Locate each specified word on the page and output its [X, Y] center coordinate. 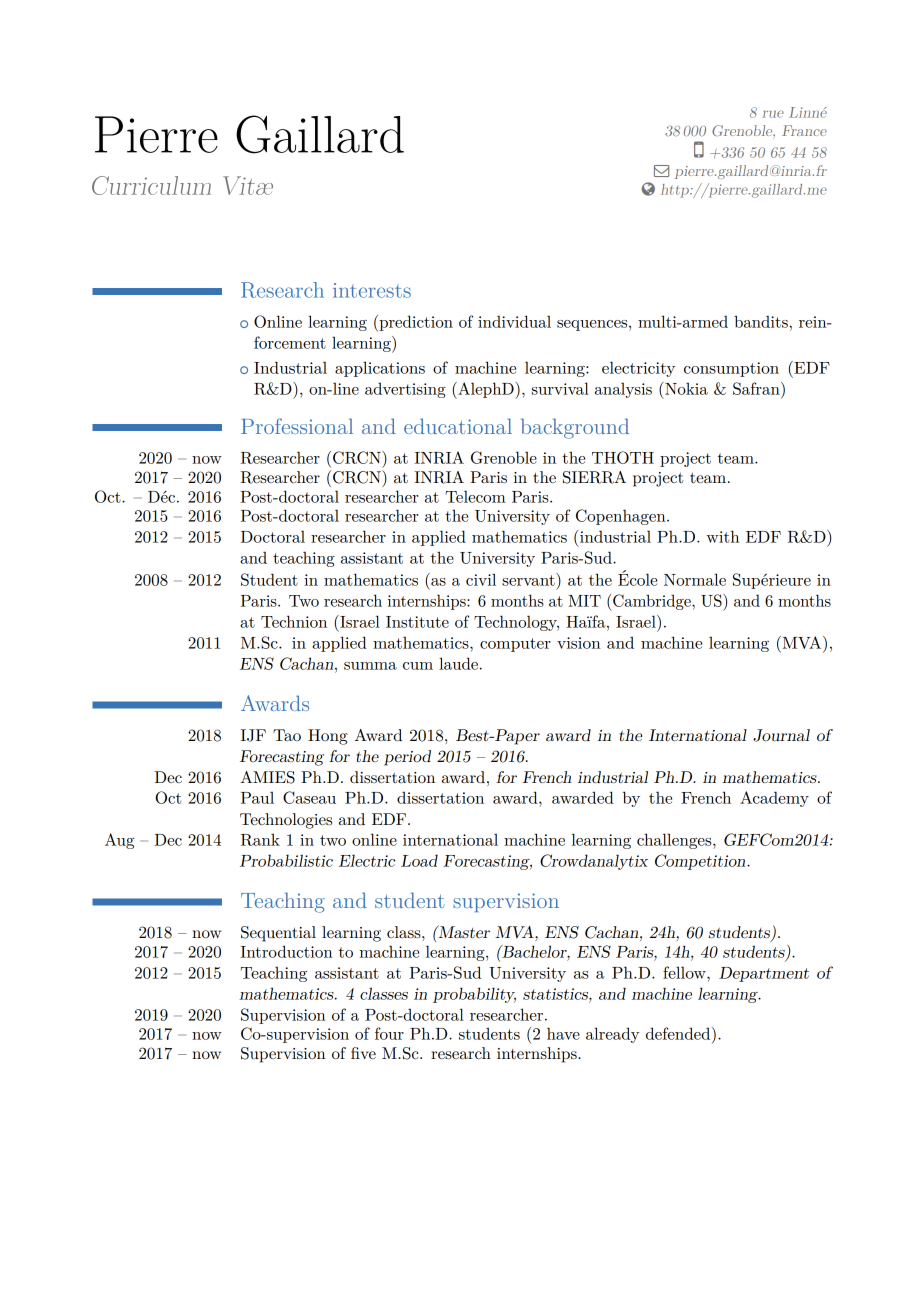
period [407, 758]
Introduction [286, 951]
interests [372, 290]
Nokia [685, 388]
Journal [781, 735]
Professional [297, 426]
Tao [287, 735]
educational [458, 426]
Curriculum [151, 185]
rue [773, 114]
